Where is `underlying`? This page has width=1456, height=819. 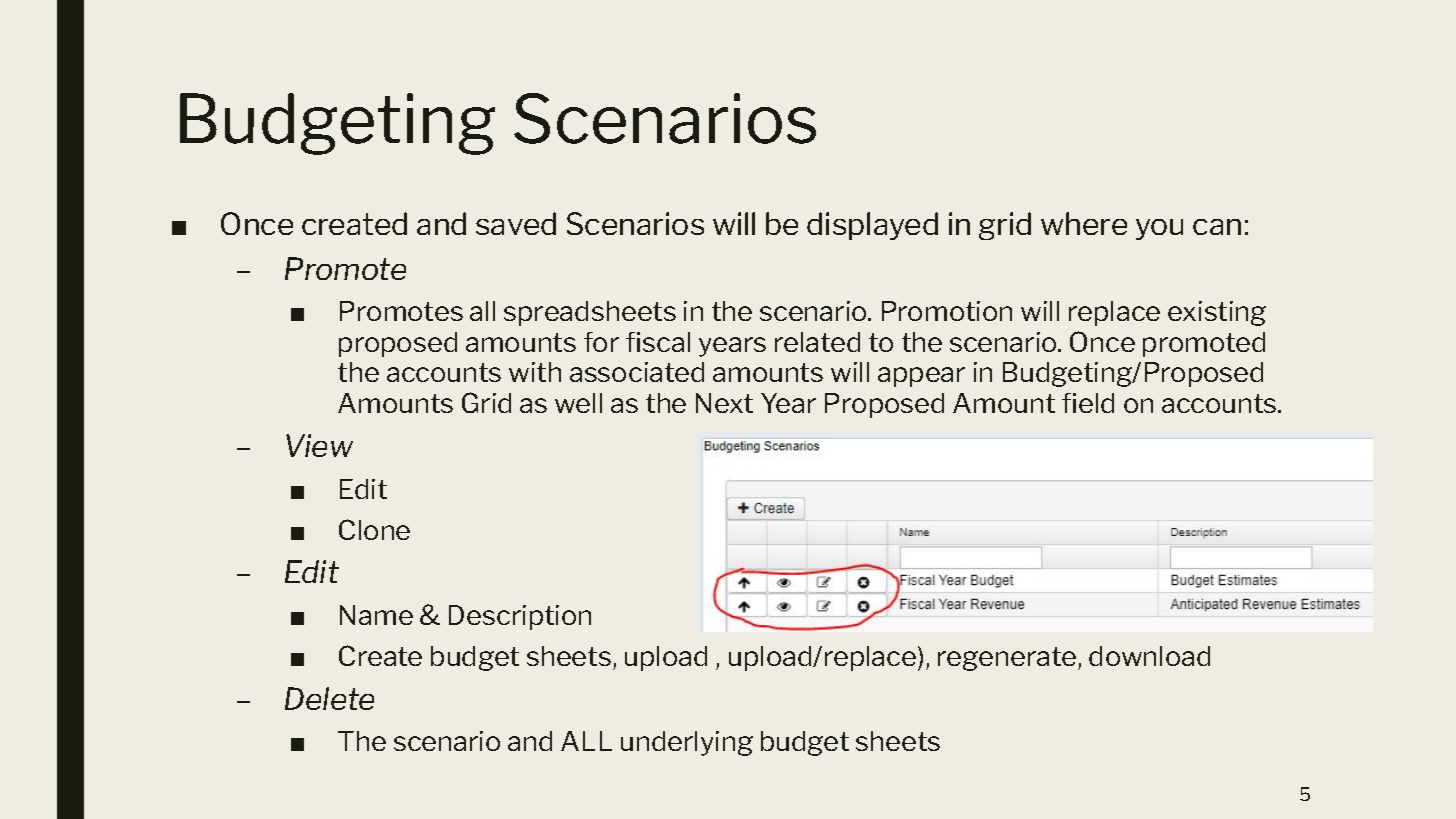 underlying is located at coordinates (687, 743).
